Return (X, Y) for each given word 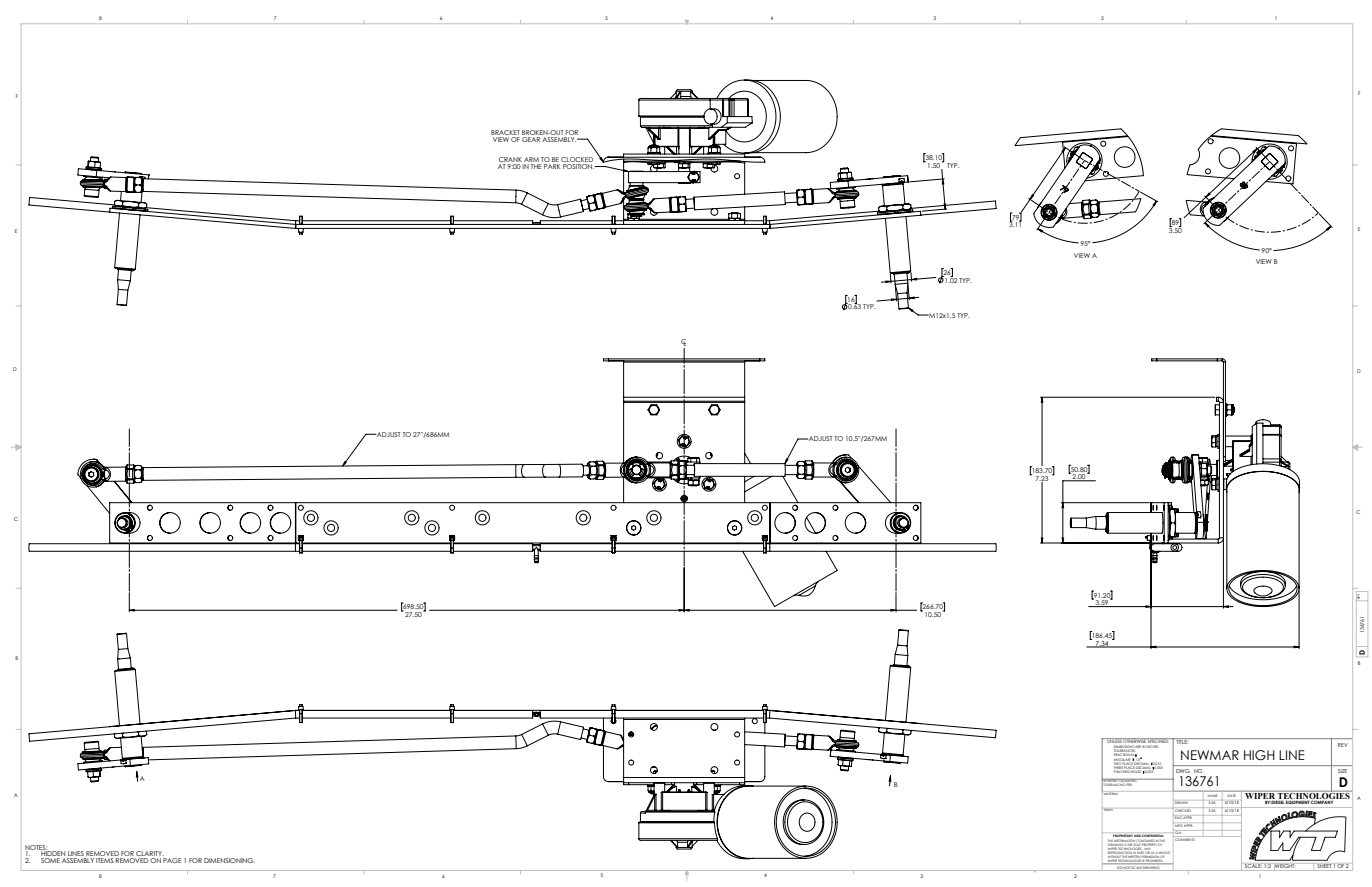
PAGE (172, 860)
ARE (1138, 747)
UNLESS (1114, 740)
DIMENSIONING (229, 860)
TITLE (1182, 741)
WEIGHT (1285, 867)
